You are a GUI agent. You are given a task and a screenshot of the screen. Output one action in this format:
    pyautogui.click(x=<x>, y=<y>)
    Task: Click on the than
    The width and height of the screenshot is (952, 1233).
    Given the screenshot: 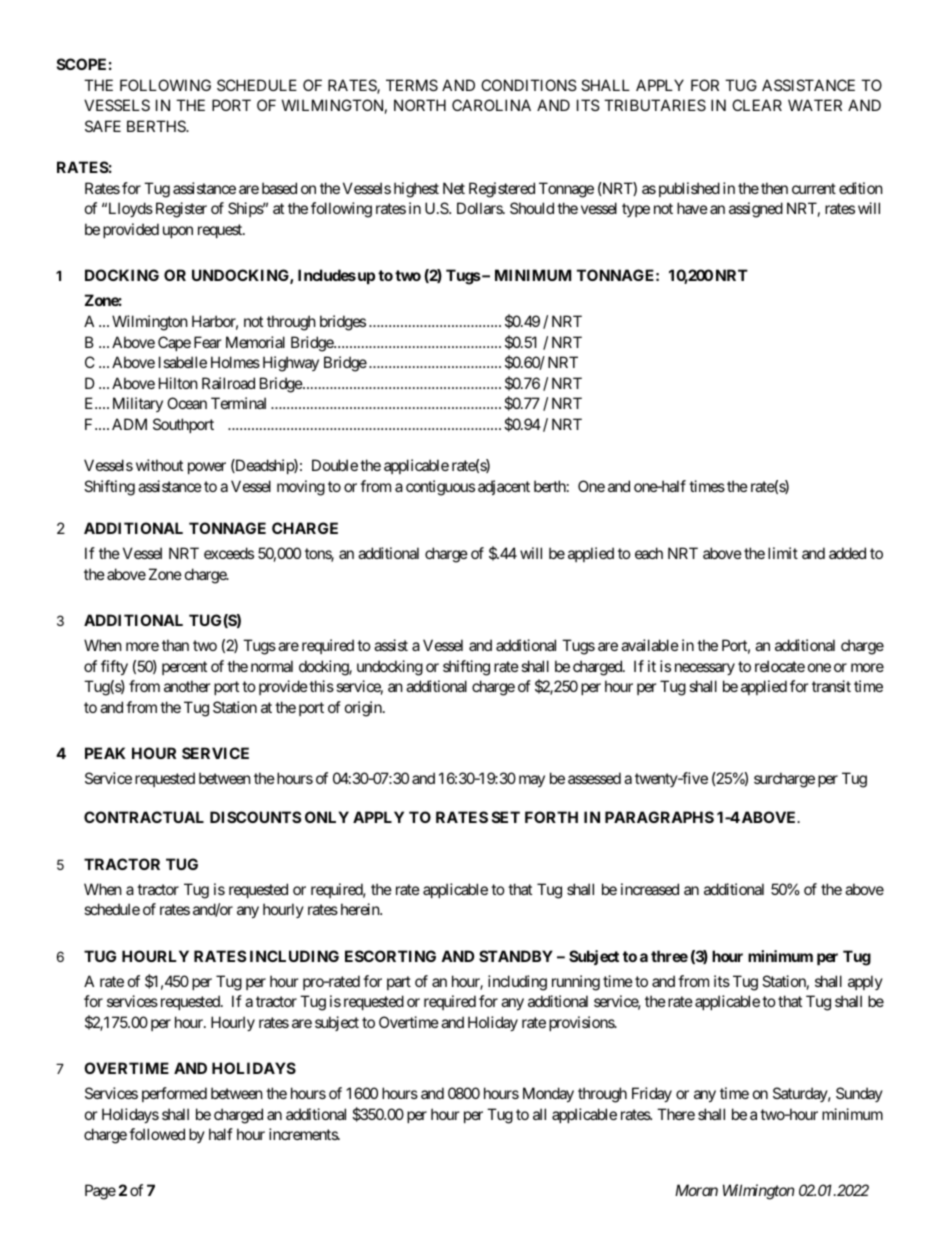 What is the action you would take?
    pyautogui.click(x=175, y=645)
